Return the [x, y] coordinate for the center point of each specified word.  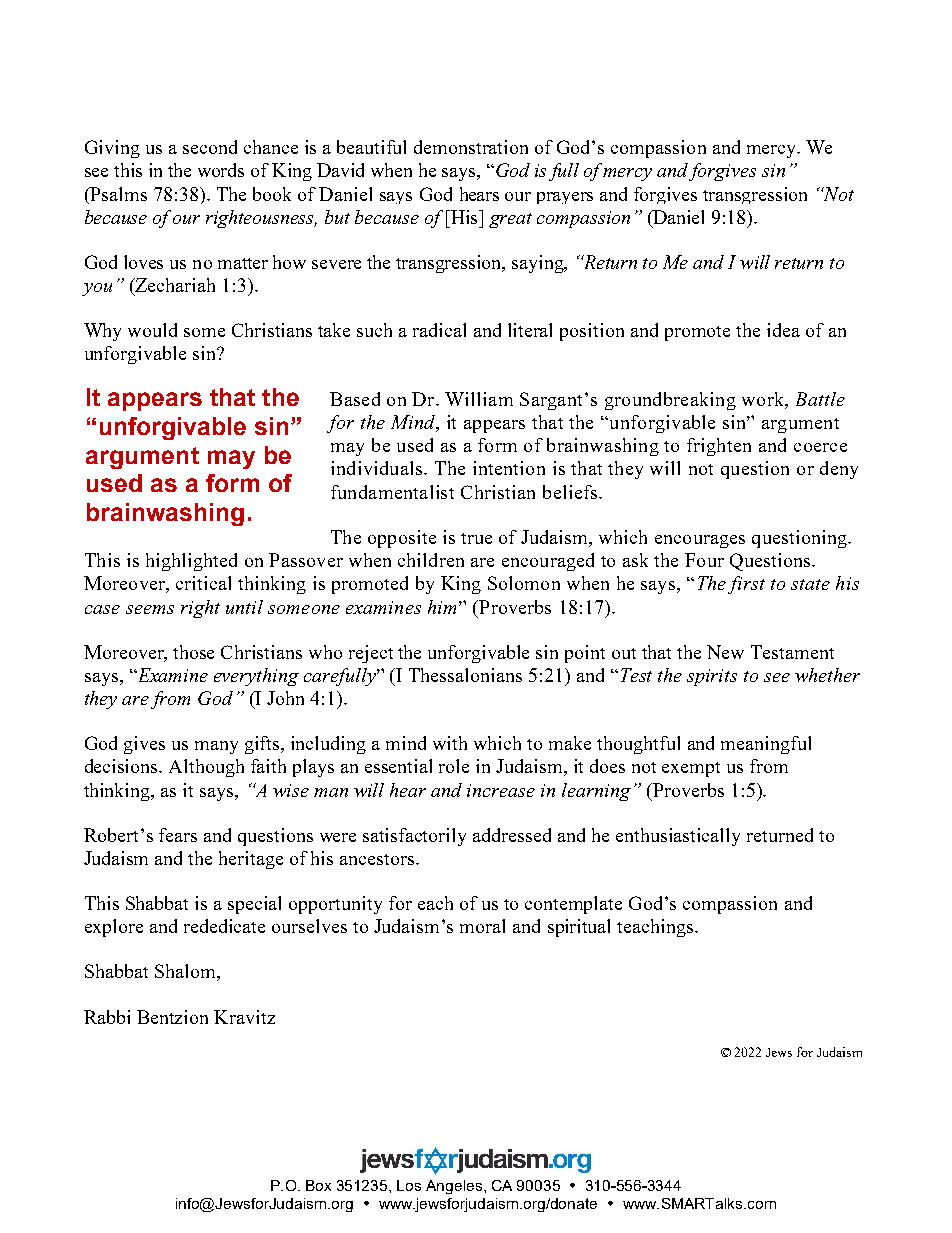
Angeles [454, 1187]
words [221, 170]
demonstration [471, 147]
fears [178, 835]
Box [318, 1185]
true [476, 538]
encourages [700, 541]
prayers [565, 198]
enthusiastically [678, 837]
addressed [512, 835]
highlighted [191, 562]
